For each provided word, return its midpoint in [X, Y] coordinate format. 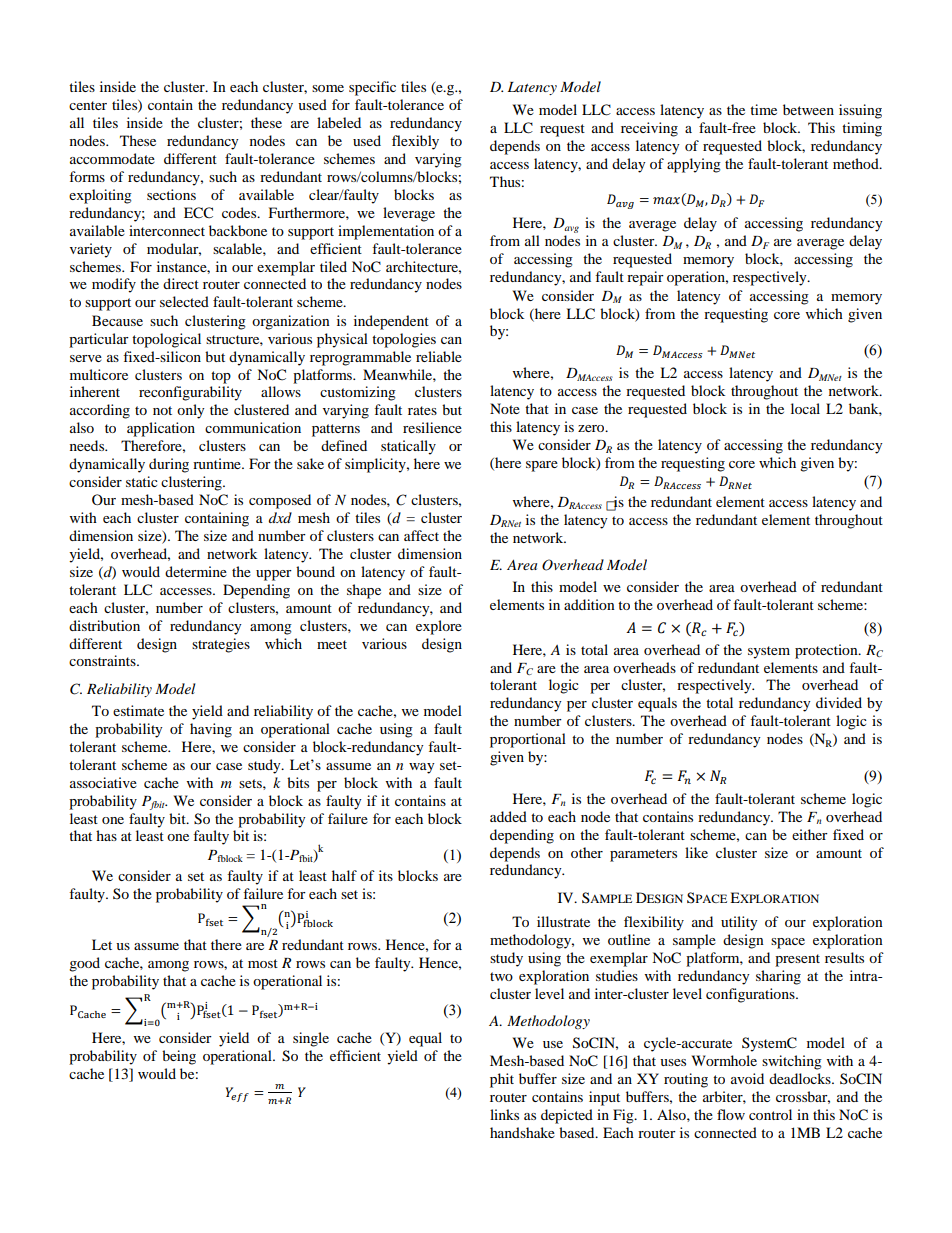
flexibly [415, 142]
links [504, 1114]
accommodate [112, 158]
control [770, 1114]
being [179, 1057]
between [808, 109]
